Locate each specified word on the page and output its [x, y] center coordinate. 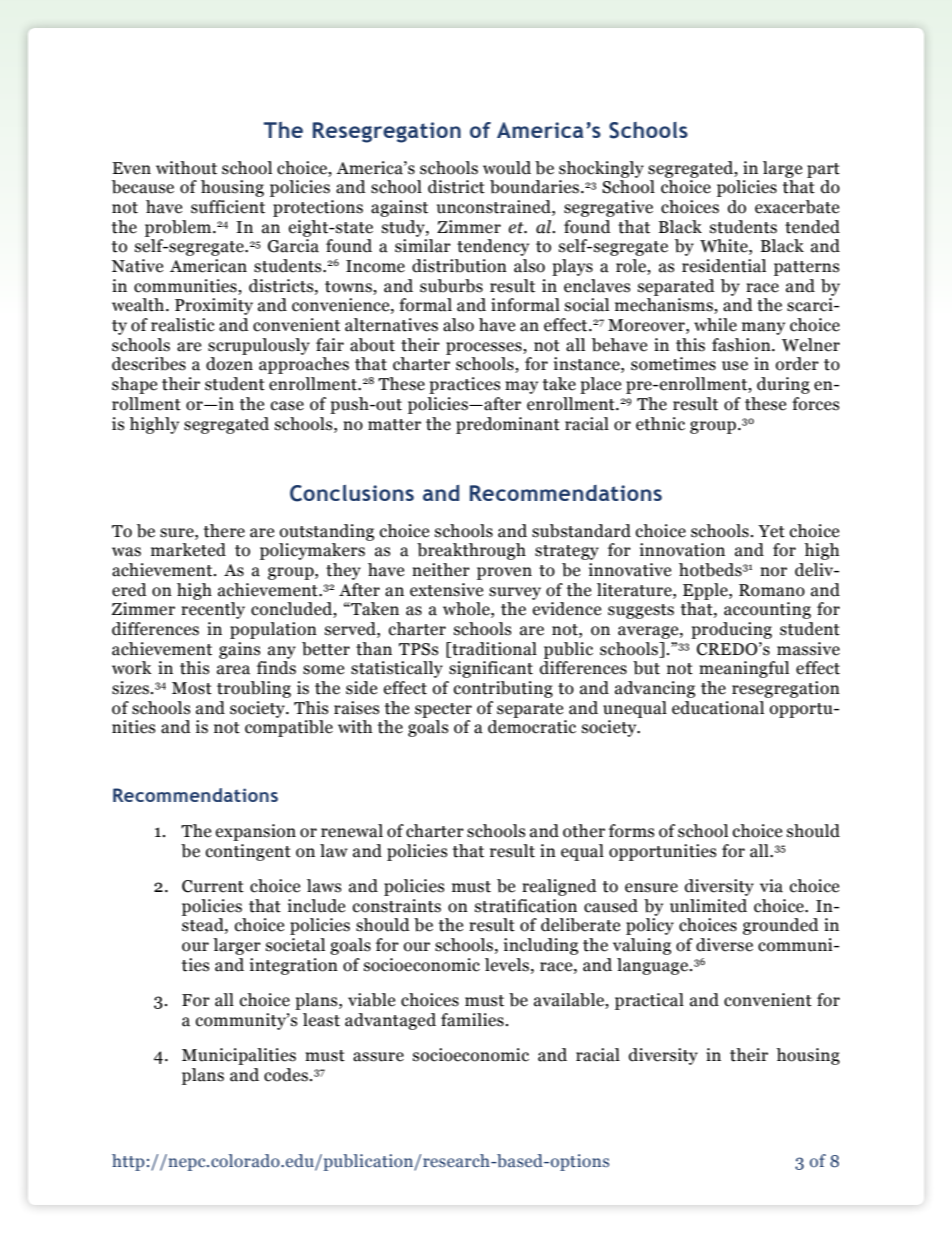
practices [464, 385]
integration [294, 966]
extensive [446, 590]
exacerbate [797, 207]
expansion [256, 832]
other [584, 831]
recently [213, 610]
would [507, 168]
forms [631, 831]
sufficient [228, 207]
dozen [229, 364]
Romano [772, 590]
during [783, 385]
